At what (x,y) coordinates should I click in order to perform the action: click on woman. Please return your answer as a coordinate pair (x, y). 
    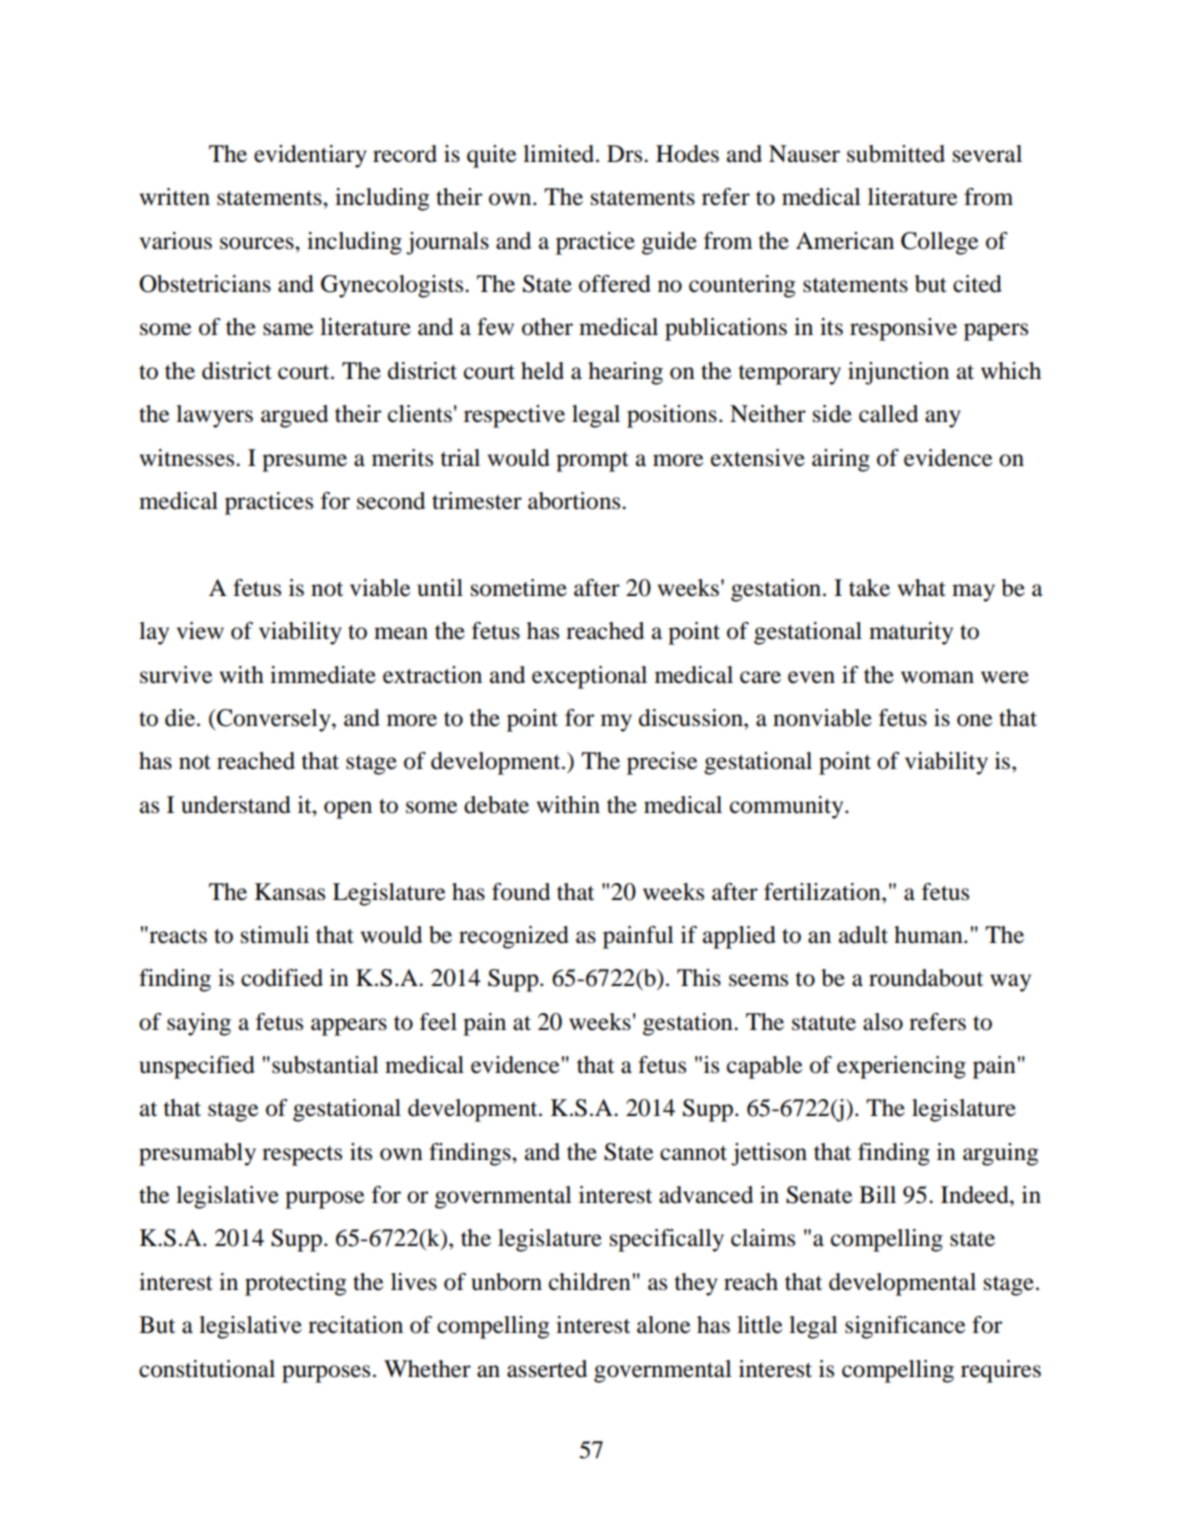
    Looking at the image, I should click on (937, 677).
